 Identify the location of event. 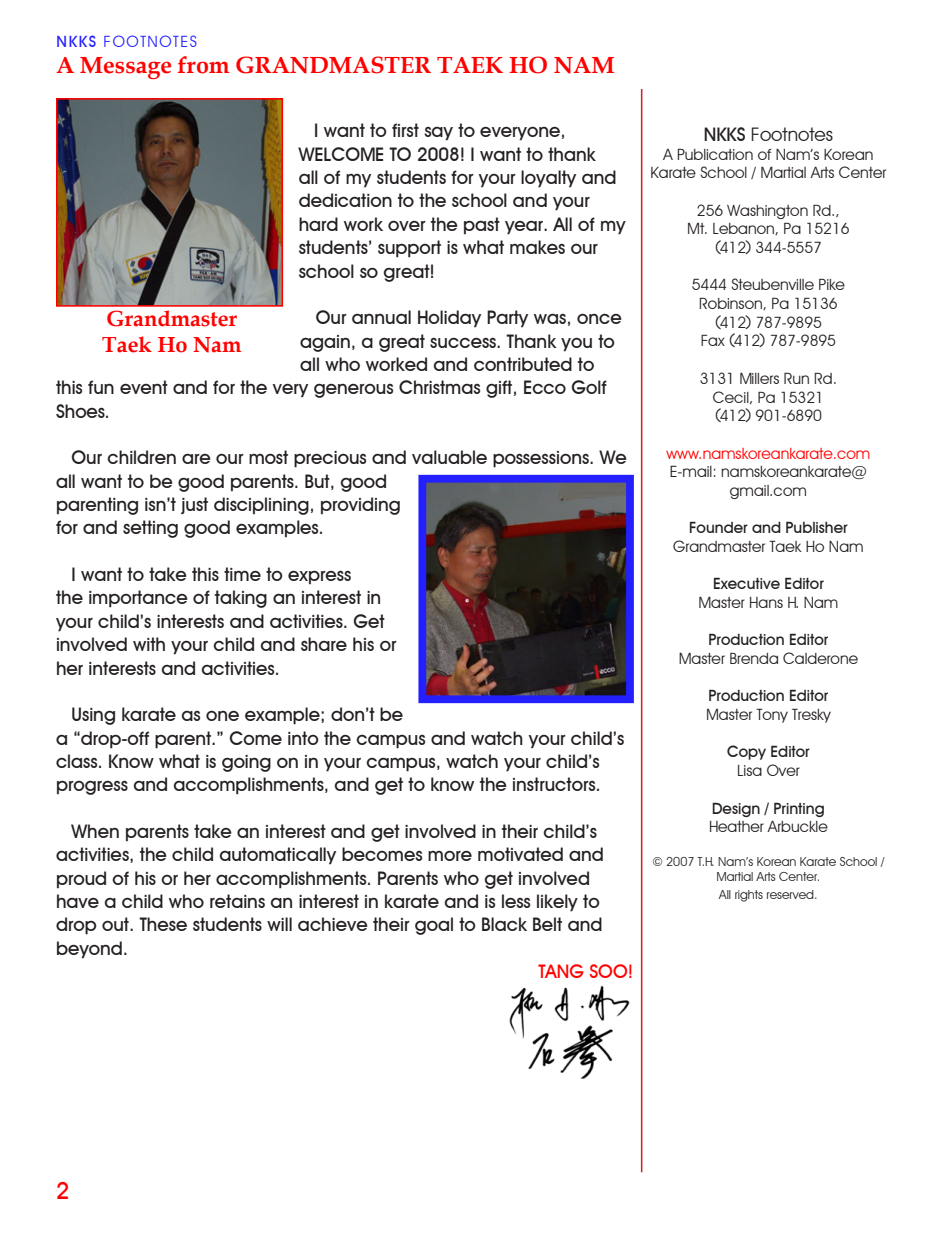
(144, 387).
